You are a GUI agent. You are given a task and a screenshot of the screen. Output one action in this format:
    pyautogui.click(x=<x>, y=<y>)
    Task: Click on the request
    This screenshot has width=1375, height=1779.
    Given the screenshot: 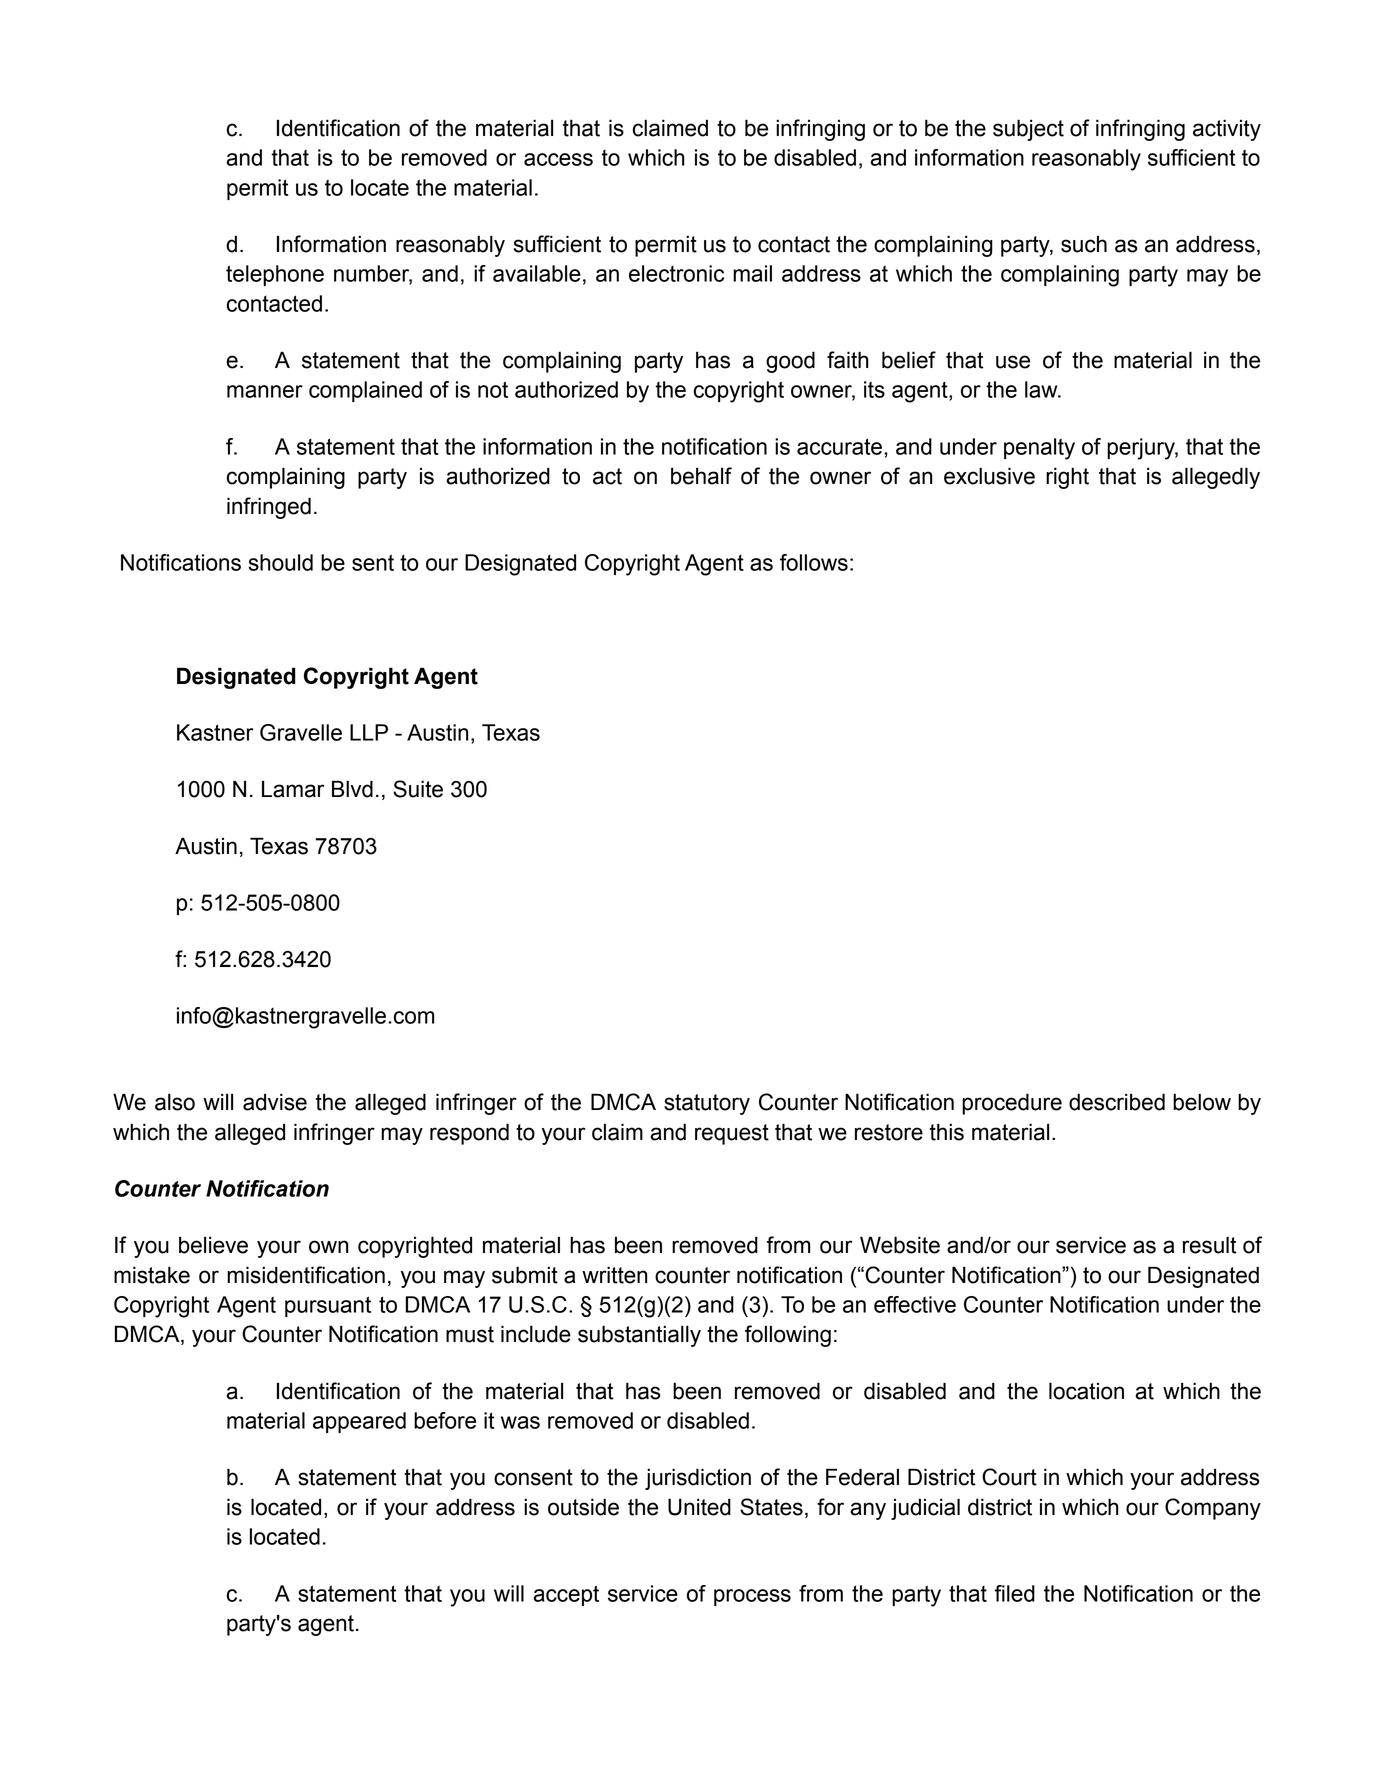 What is the action you would take?
    pyautogui.click(x=732, y=1134)
